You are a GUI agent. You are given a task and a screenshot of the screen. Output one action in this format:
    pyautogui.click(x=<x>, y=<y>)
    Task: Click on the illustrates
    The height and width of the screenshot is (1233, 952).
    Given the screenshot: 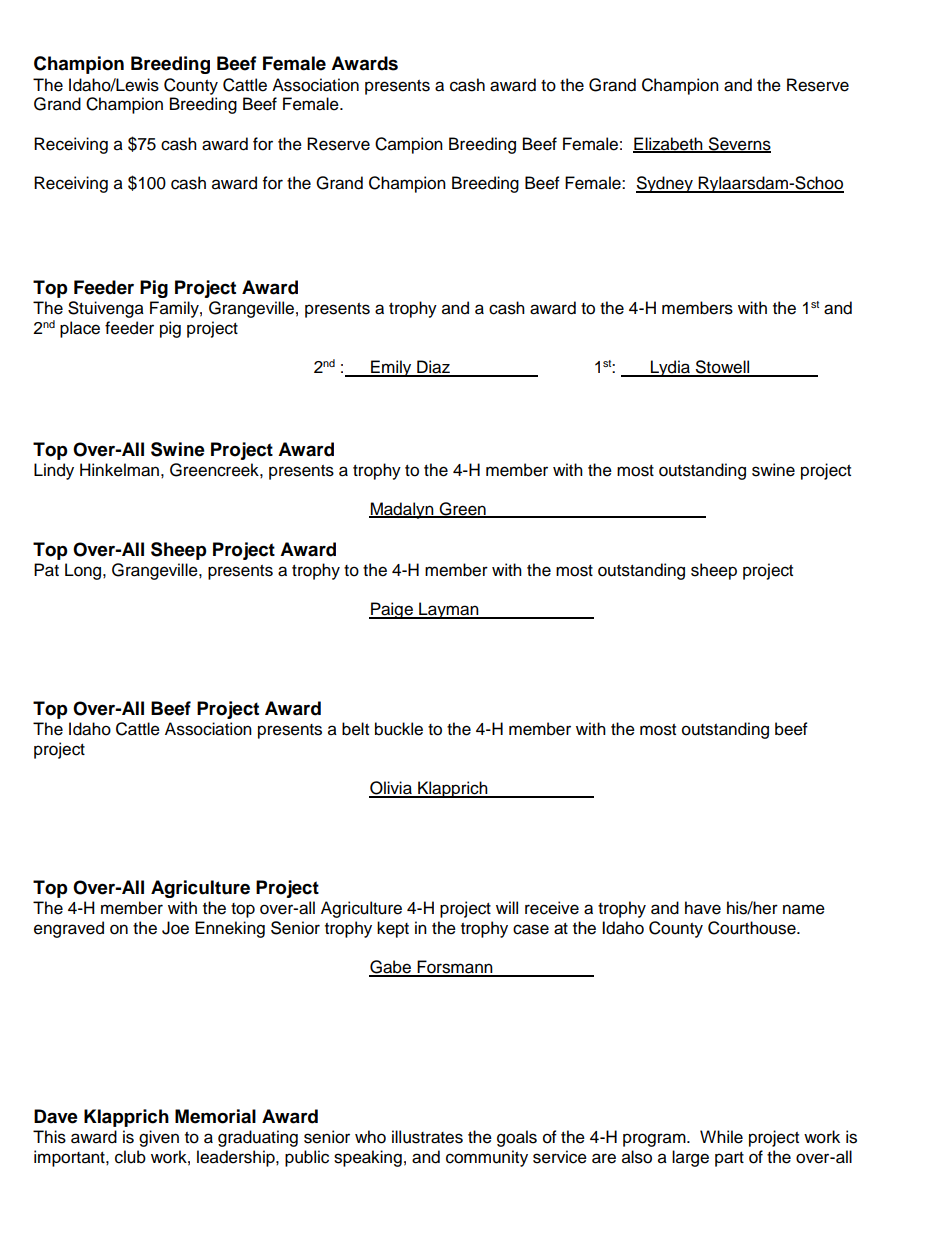 What is the action you would take?
    pyautogui.click(x=427, y=1137)
